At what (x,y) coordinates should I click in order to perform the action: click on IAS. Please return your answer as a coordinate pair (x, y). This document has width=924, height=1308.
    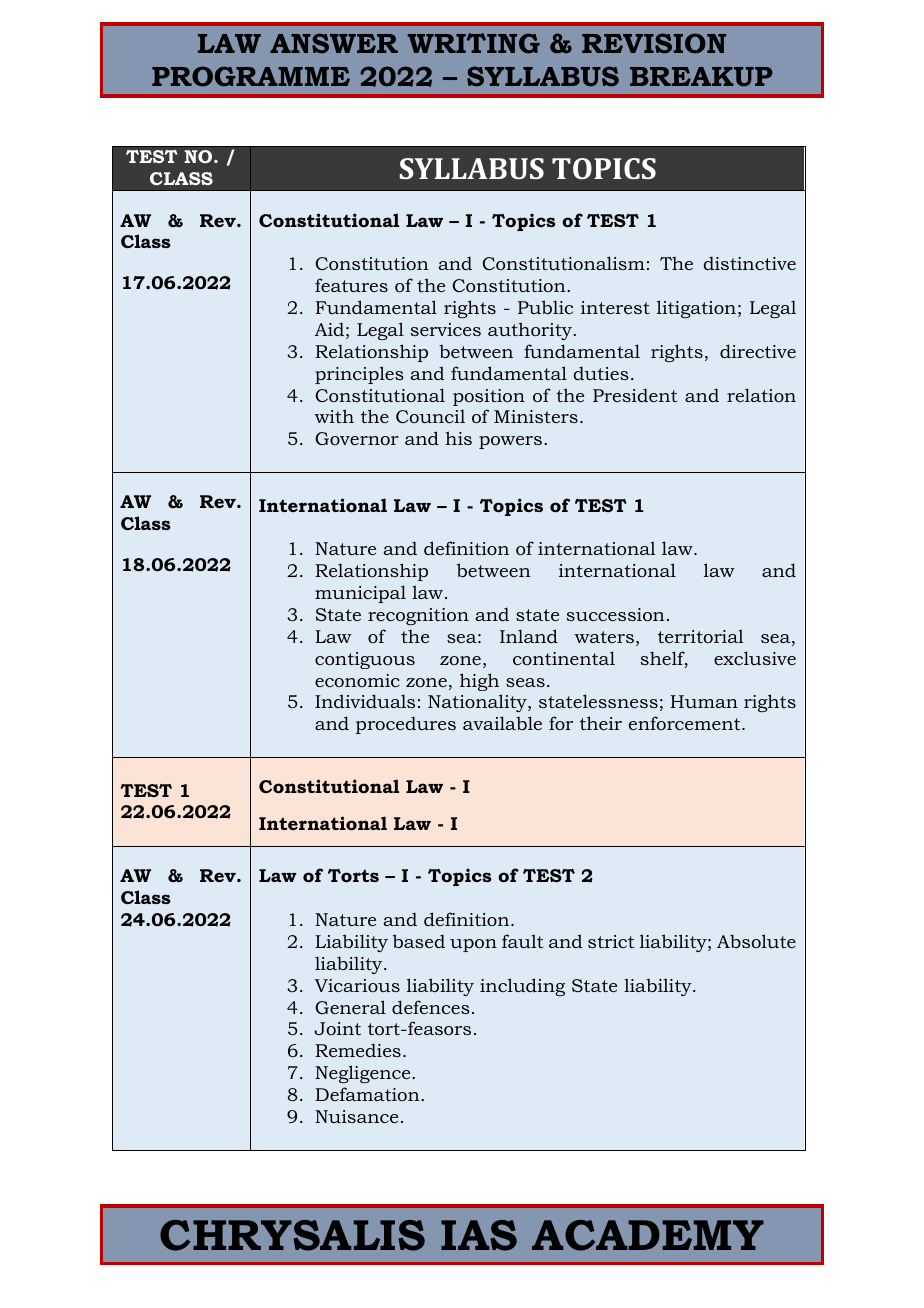
    Looking at the image, I should click on (479, 1235).
